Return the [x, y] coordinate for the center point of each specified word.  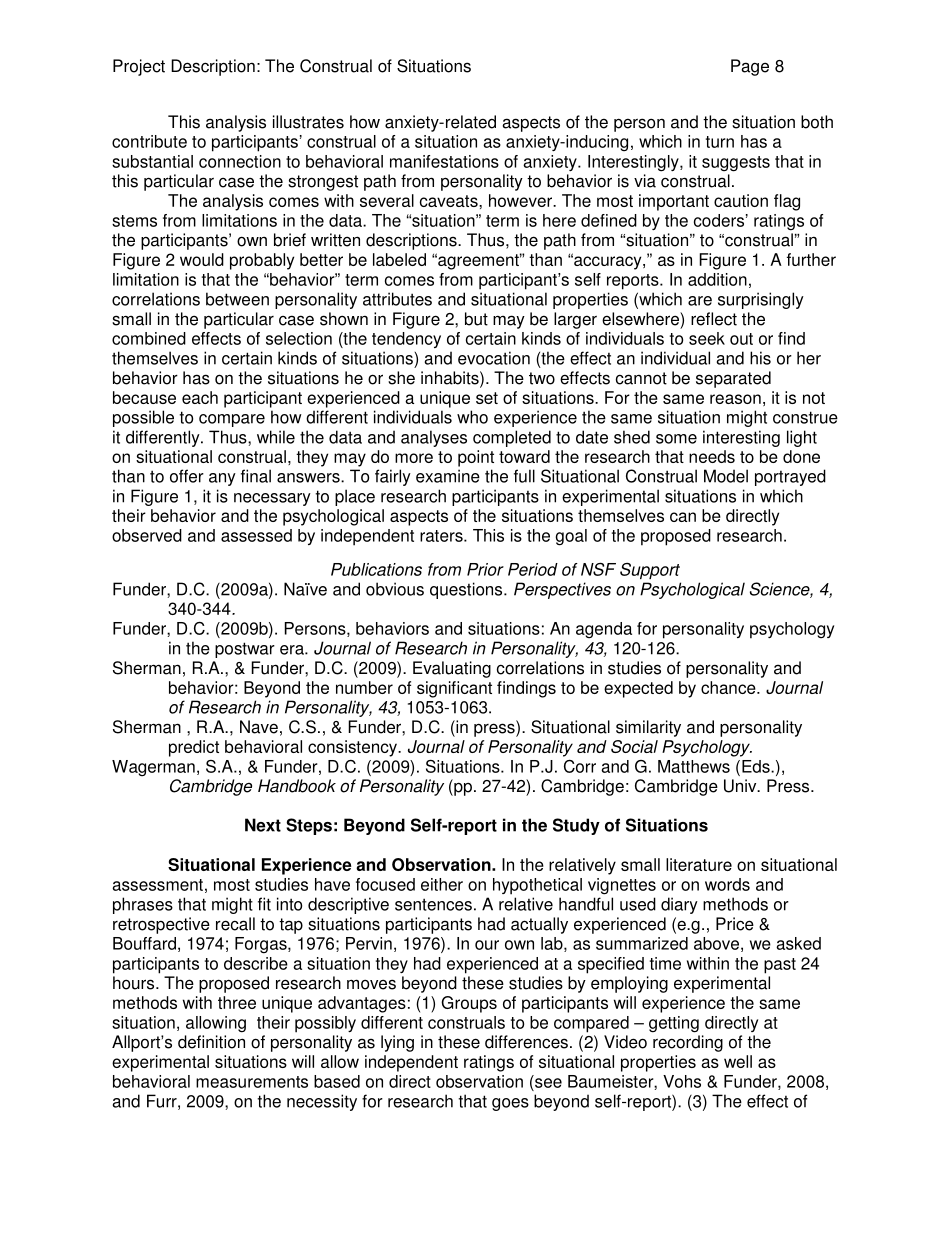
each [200, 397]
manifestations [444, 161]
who [472, 417]
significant [454, 689]
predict [194, 748]
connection [240, 161]
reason [735, 399]
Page [750, 67]
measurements [252, 1082]
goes [510, 1104]
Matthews [694, 766]
